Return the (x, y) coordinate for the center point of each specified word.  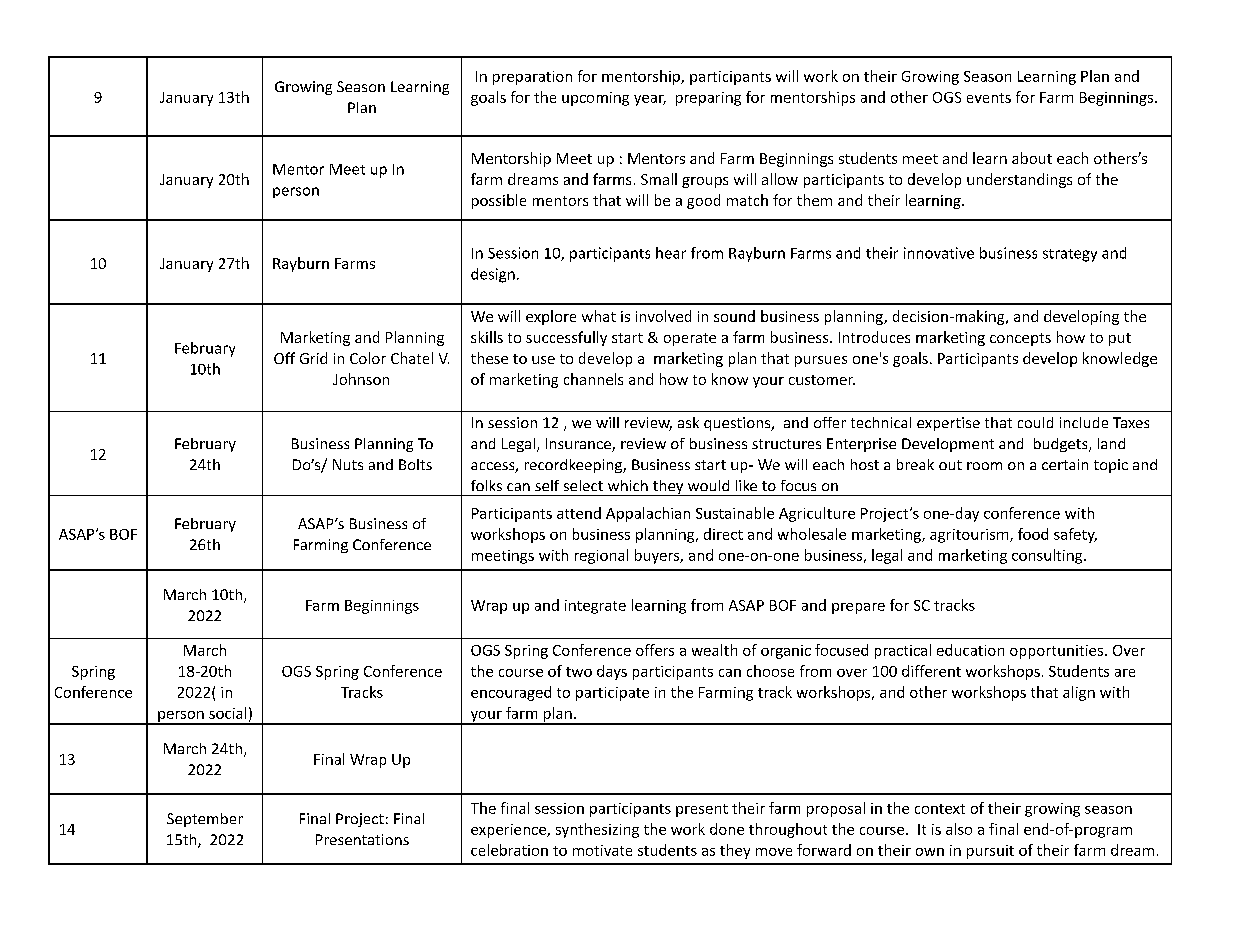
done (727, 829)
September (205, 820)
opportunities (1058, 652)
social (227, 713)
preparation (532, 78)
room (984, 466)
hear (671, 253)
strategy (1070, 255)
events (989, 98)
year (650, 100)
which (628, 485)
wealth (714, 650)
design (493, 275)
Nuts (348, 464)
